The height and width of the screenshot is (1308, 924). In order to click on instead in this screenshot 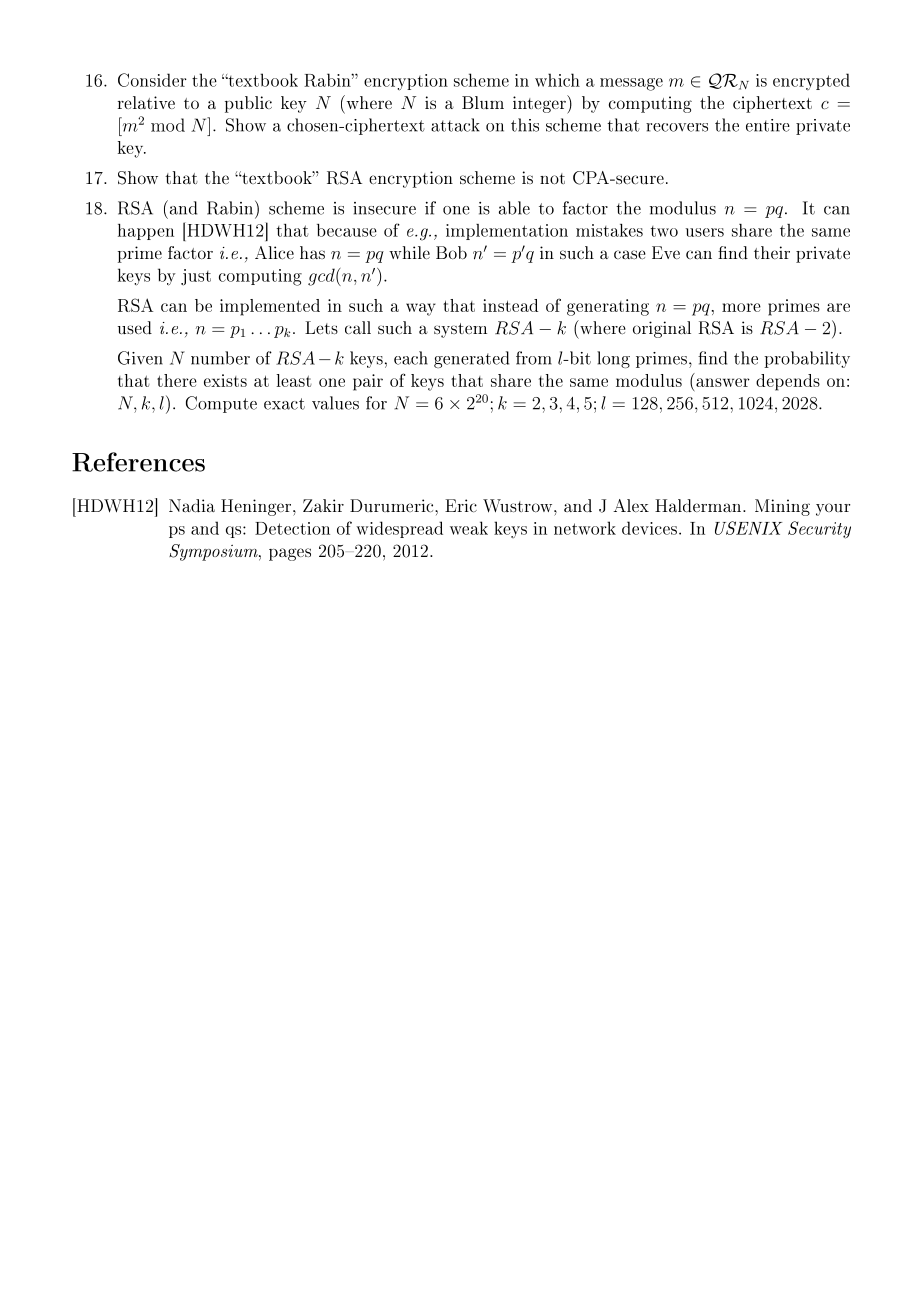, I will do `click(510, 305)`.
